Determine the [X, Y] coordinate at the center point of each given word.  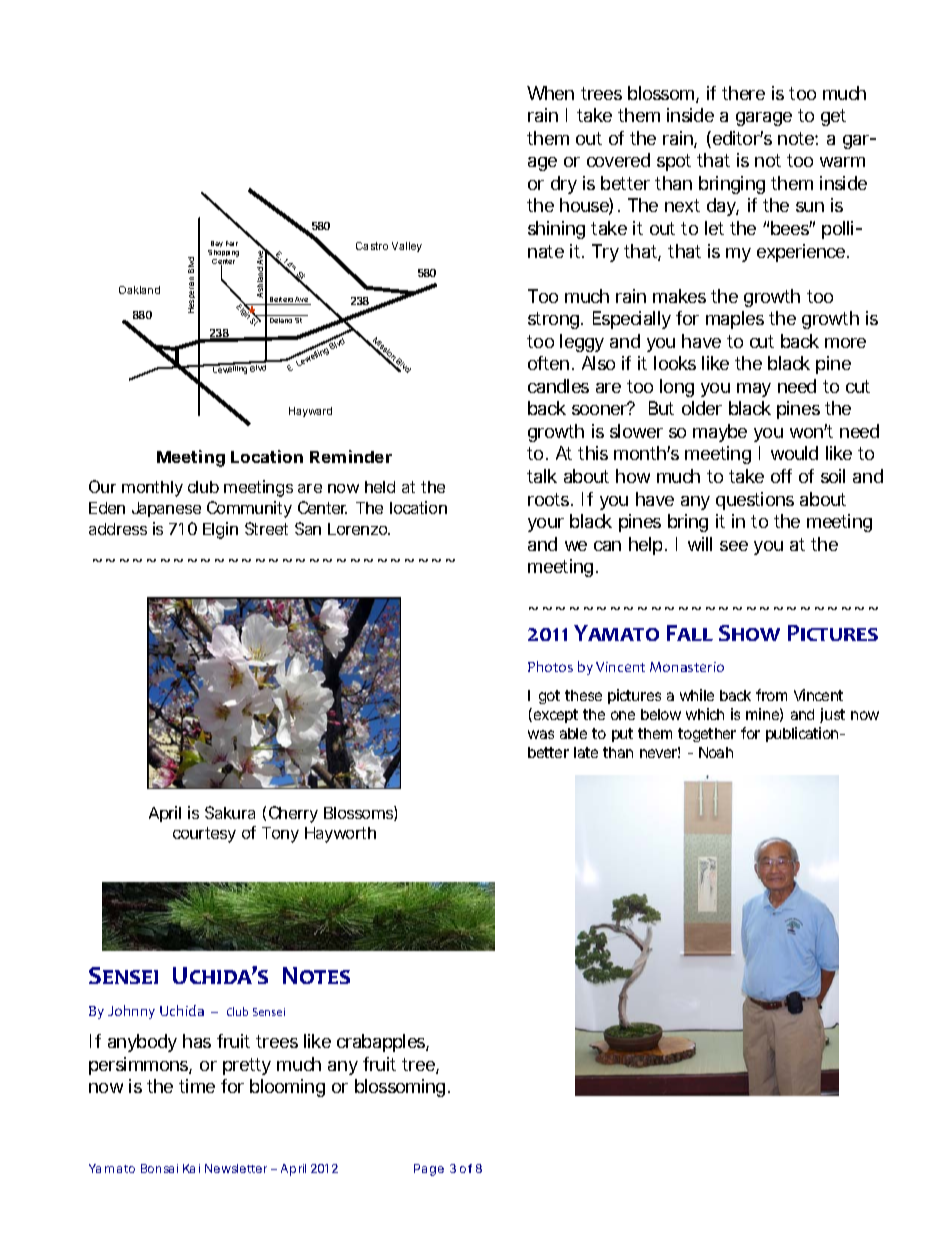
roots [550, 499]
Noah [716, 752]
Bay [217, 244]
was [541, 734]
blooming [287, 1088]
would [794, 453]
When [550, 93]
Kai [191, 1168]
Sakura [230, 812]
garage [764, 119]
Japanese [166, 509]
